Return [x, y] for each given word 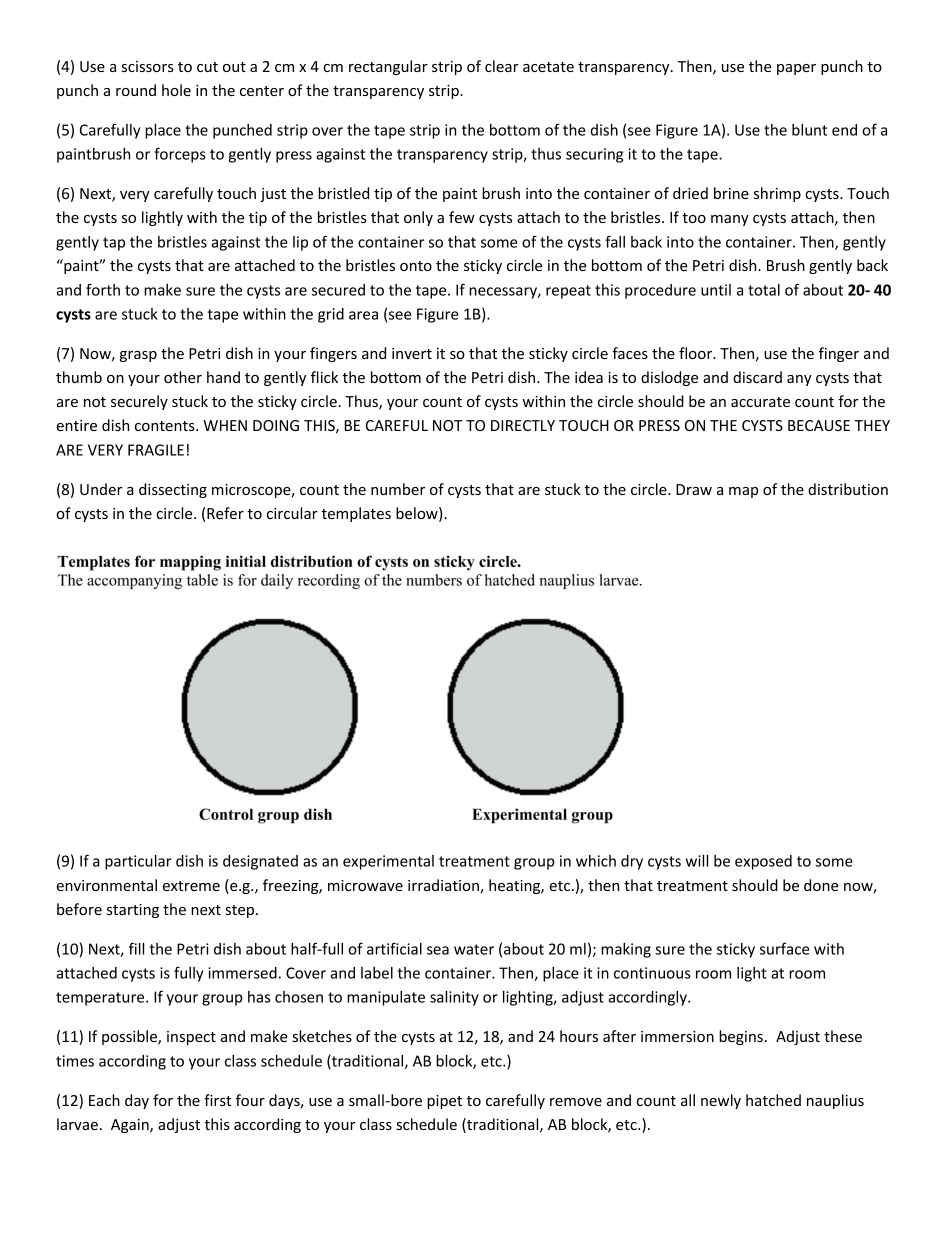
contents [166, 426]
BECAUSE [819, 425]
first [217, 1100]
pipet [444, 1102]
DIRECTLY [523, 425]
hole [176, 90]
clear [502, 66]
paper [796, 69]
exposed [763, 862]
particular [138, 862]
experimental [388, 862]
